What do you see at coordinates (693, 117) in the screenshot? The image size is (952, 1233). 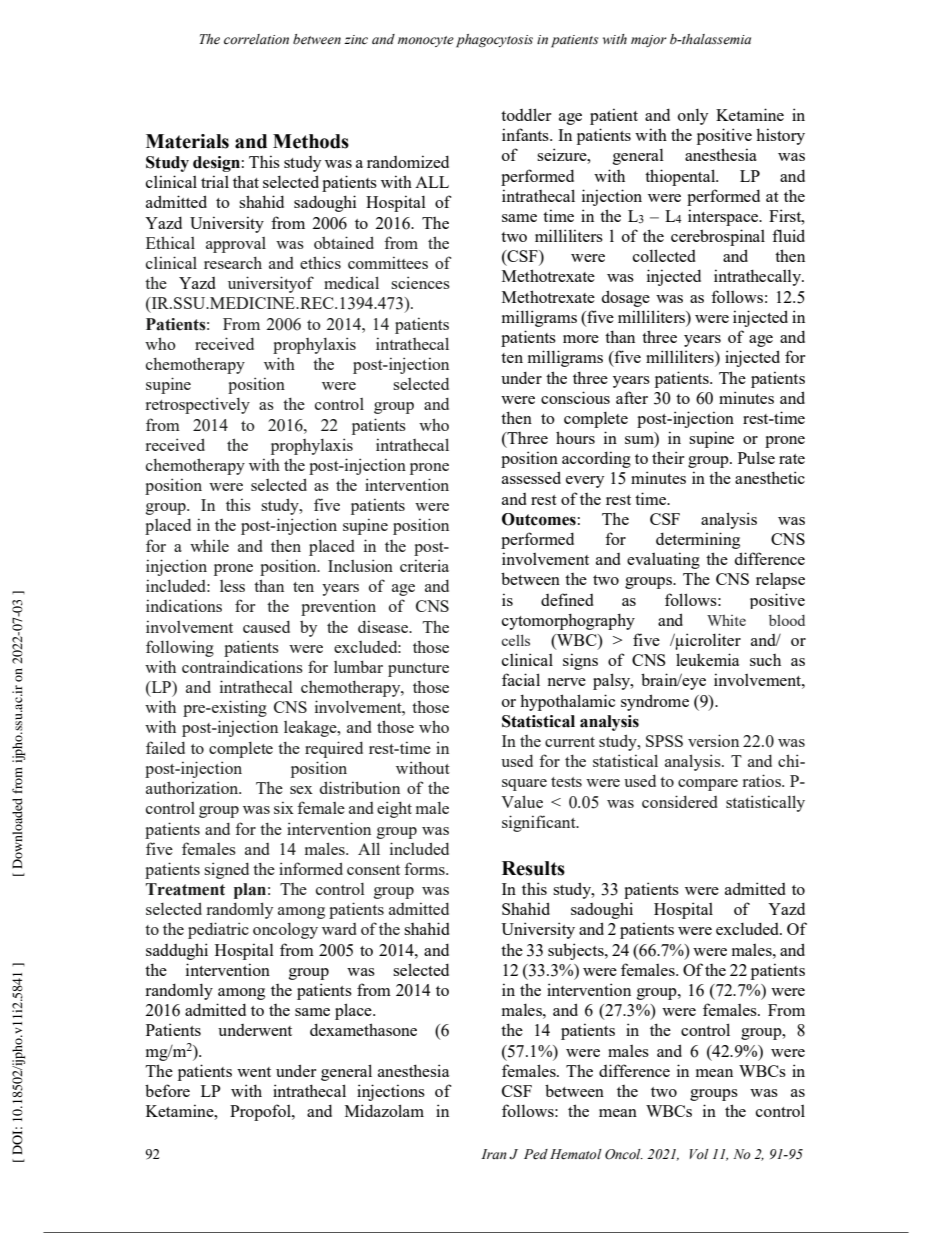 I see `only` at bounding box center [693, 117].
